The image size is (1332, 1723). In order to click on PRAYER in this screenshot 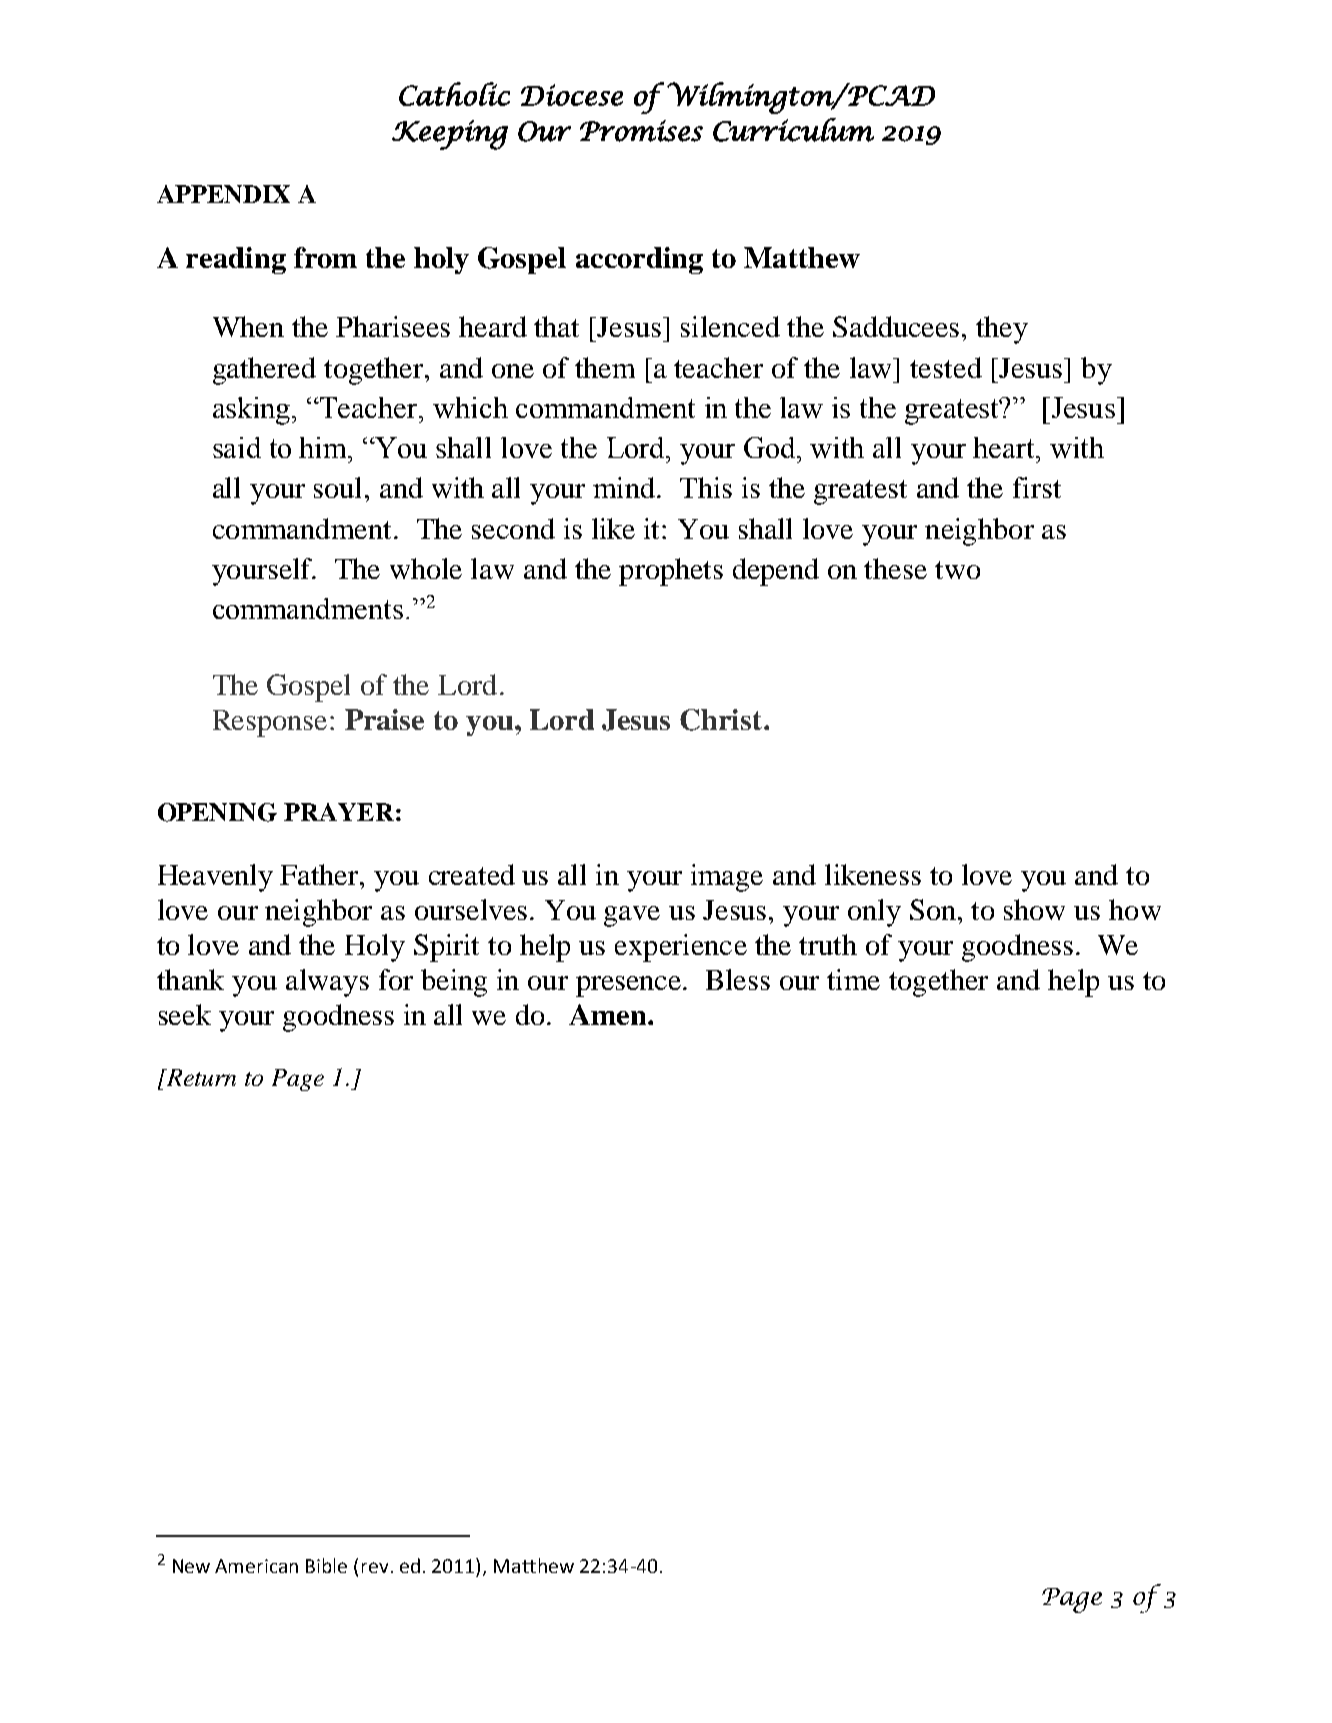, I will do `click(339, 812)`.
